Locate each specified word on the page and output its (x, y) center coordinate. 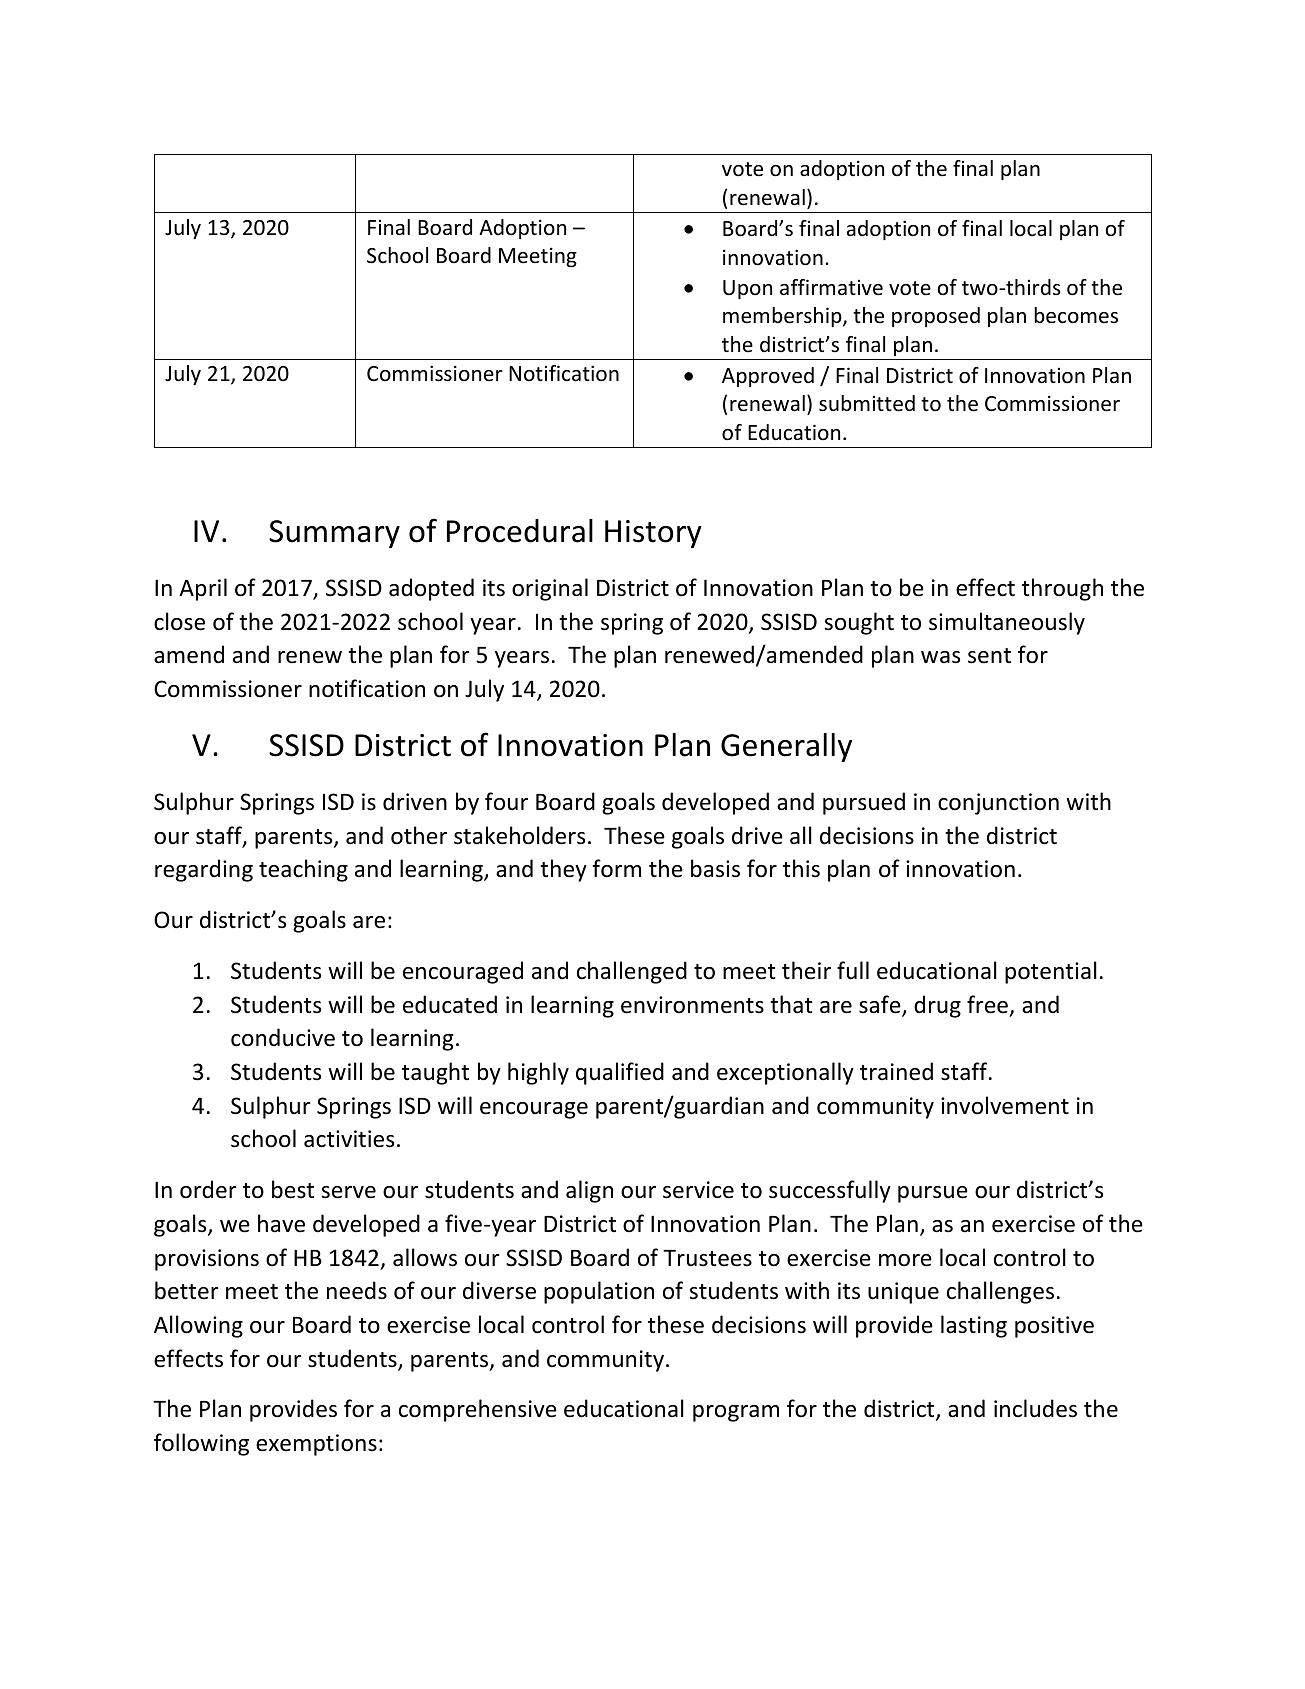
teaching (303, 870)
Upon (747, 289)
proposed (936, 317)
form (616, 868)
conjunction (998, 804)
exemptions (316, 1445)
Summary (334, 534)
